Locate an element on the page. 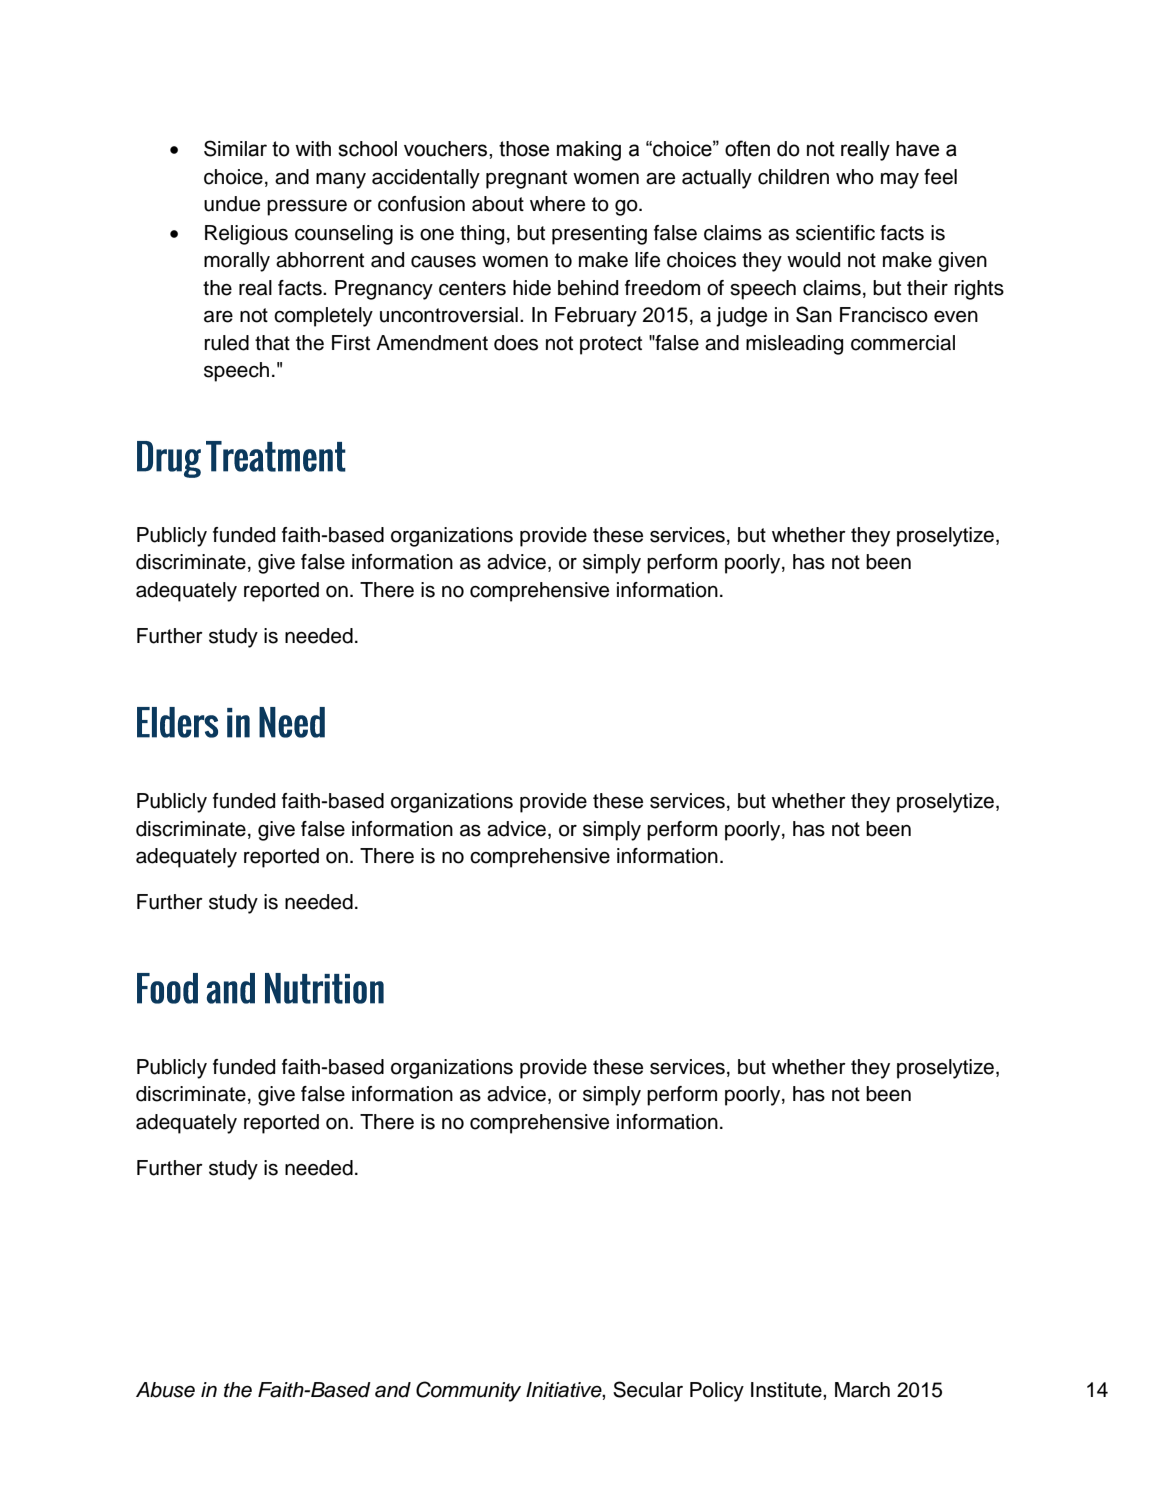 This page has height=1493, width=1153. Secular is located at coordinates (648, 1389).
